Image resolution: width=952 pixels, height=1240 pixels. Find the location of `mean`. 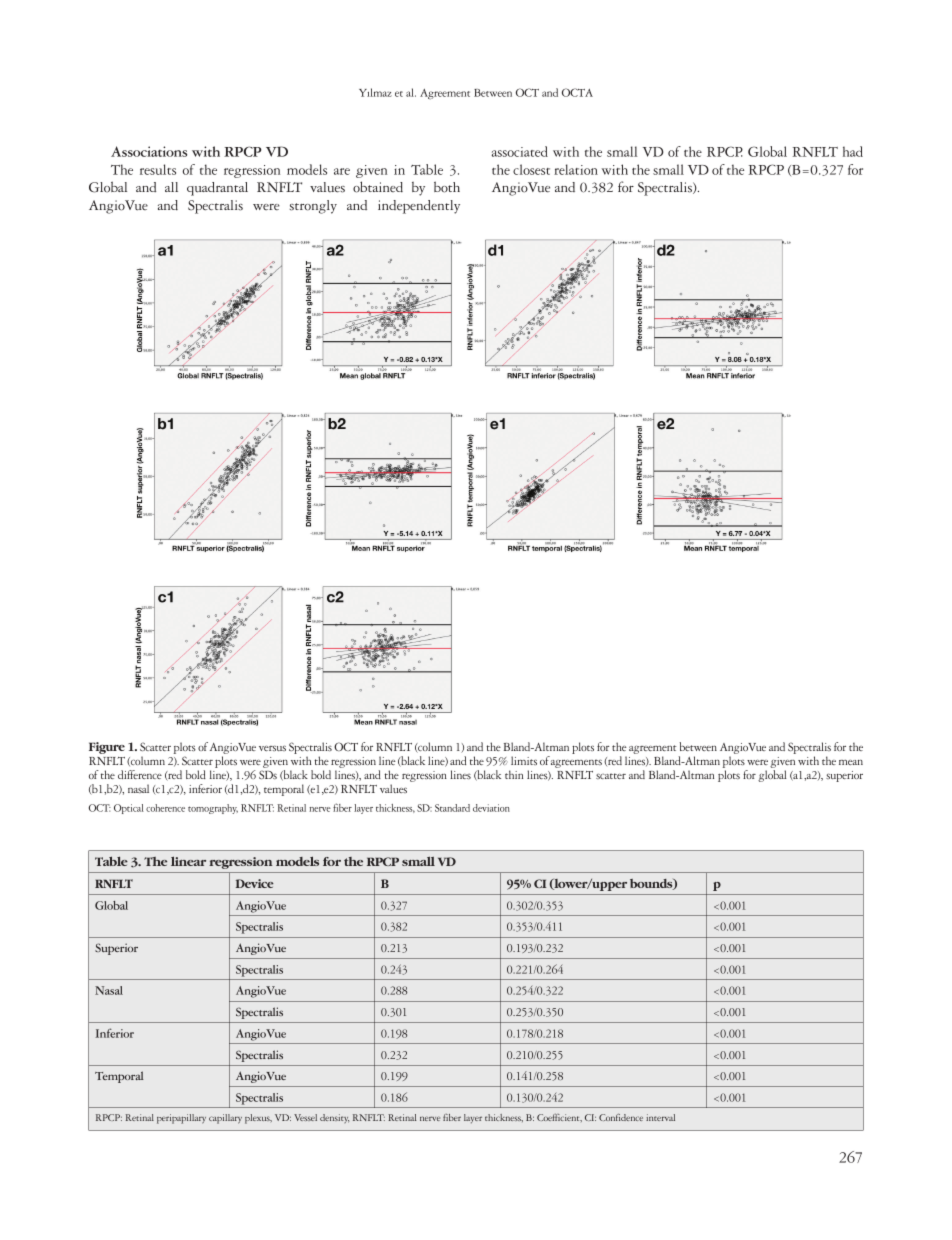

mean is located at coordinates (851, 762).
